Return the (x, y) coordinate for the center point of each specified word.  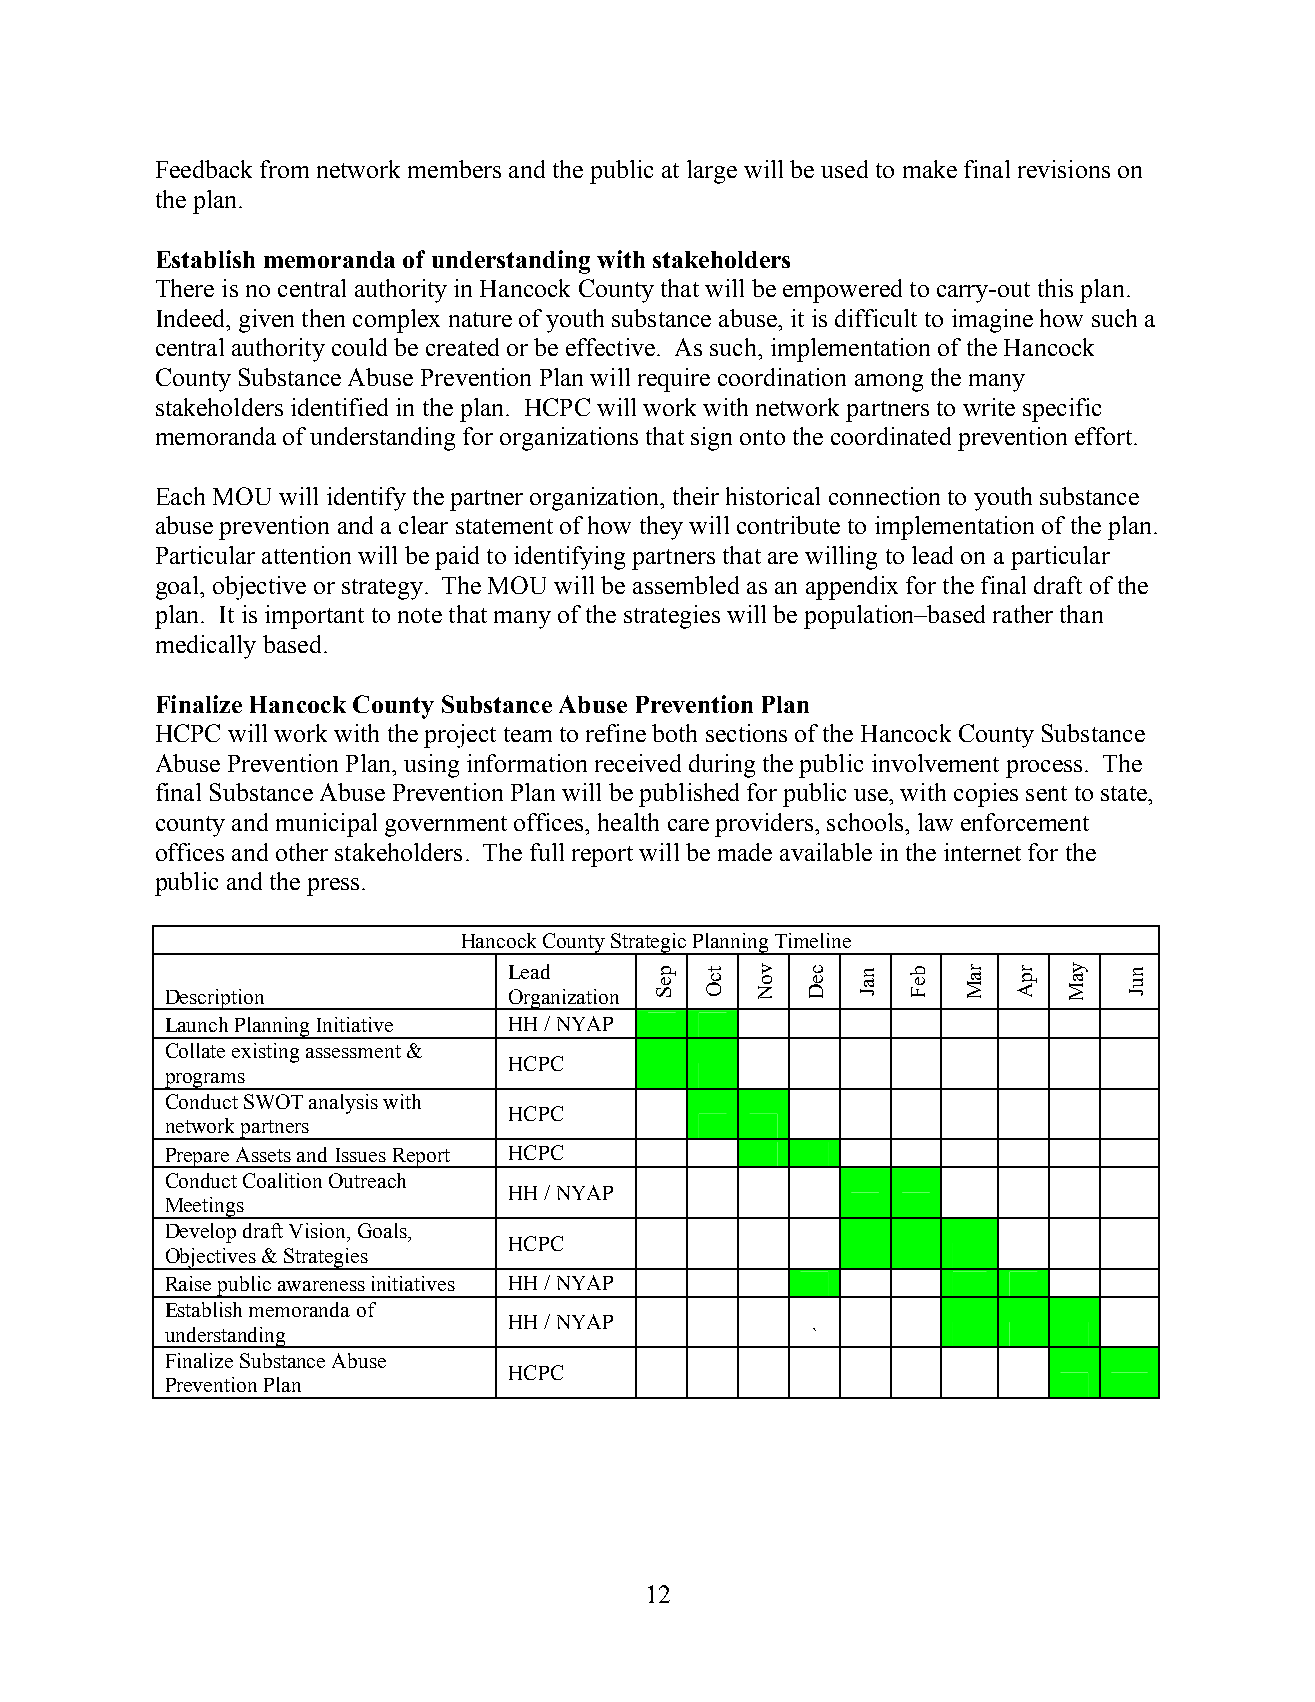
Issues (361, 1155)
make (930, 169)
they (661, 528)
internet (982, 852)
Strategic (649, 944)
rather (1023, 614)
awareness (321, 1286)
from (284, 169)
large (712, 172)
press (333, 887)
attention (306, 555)
